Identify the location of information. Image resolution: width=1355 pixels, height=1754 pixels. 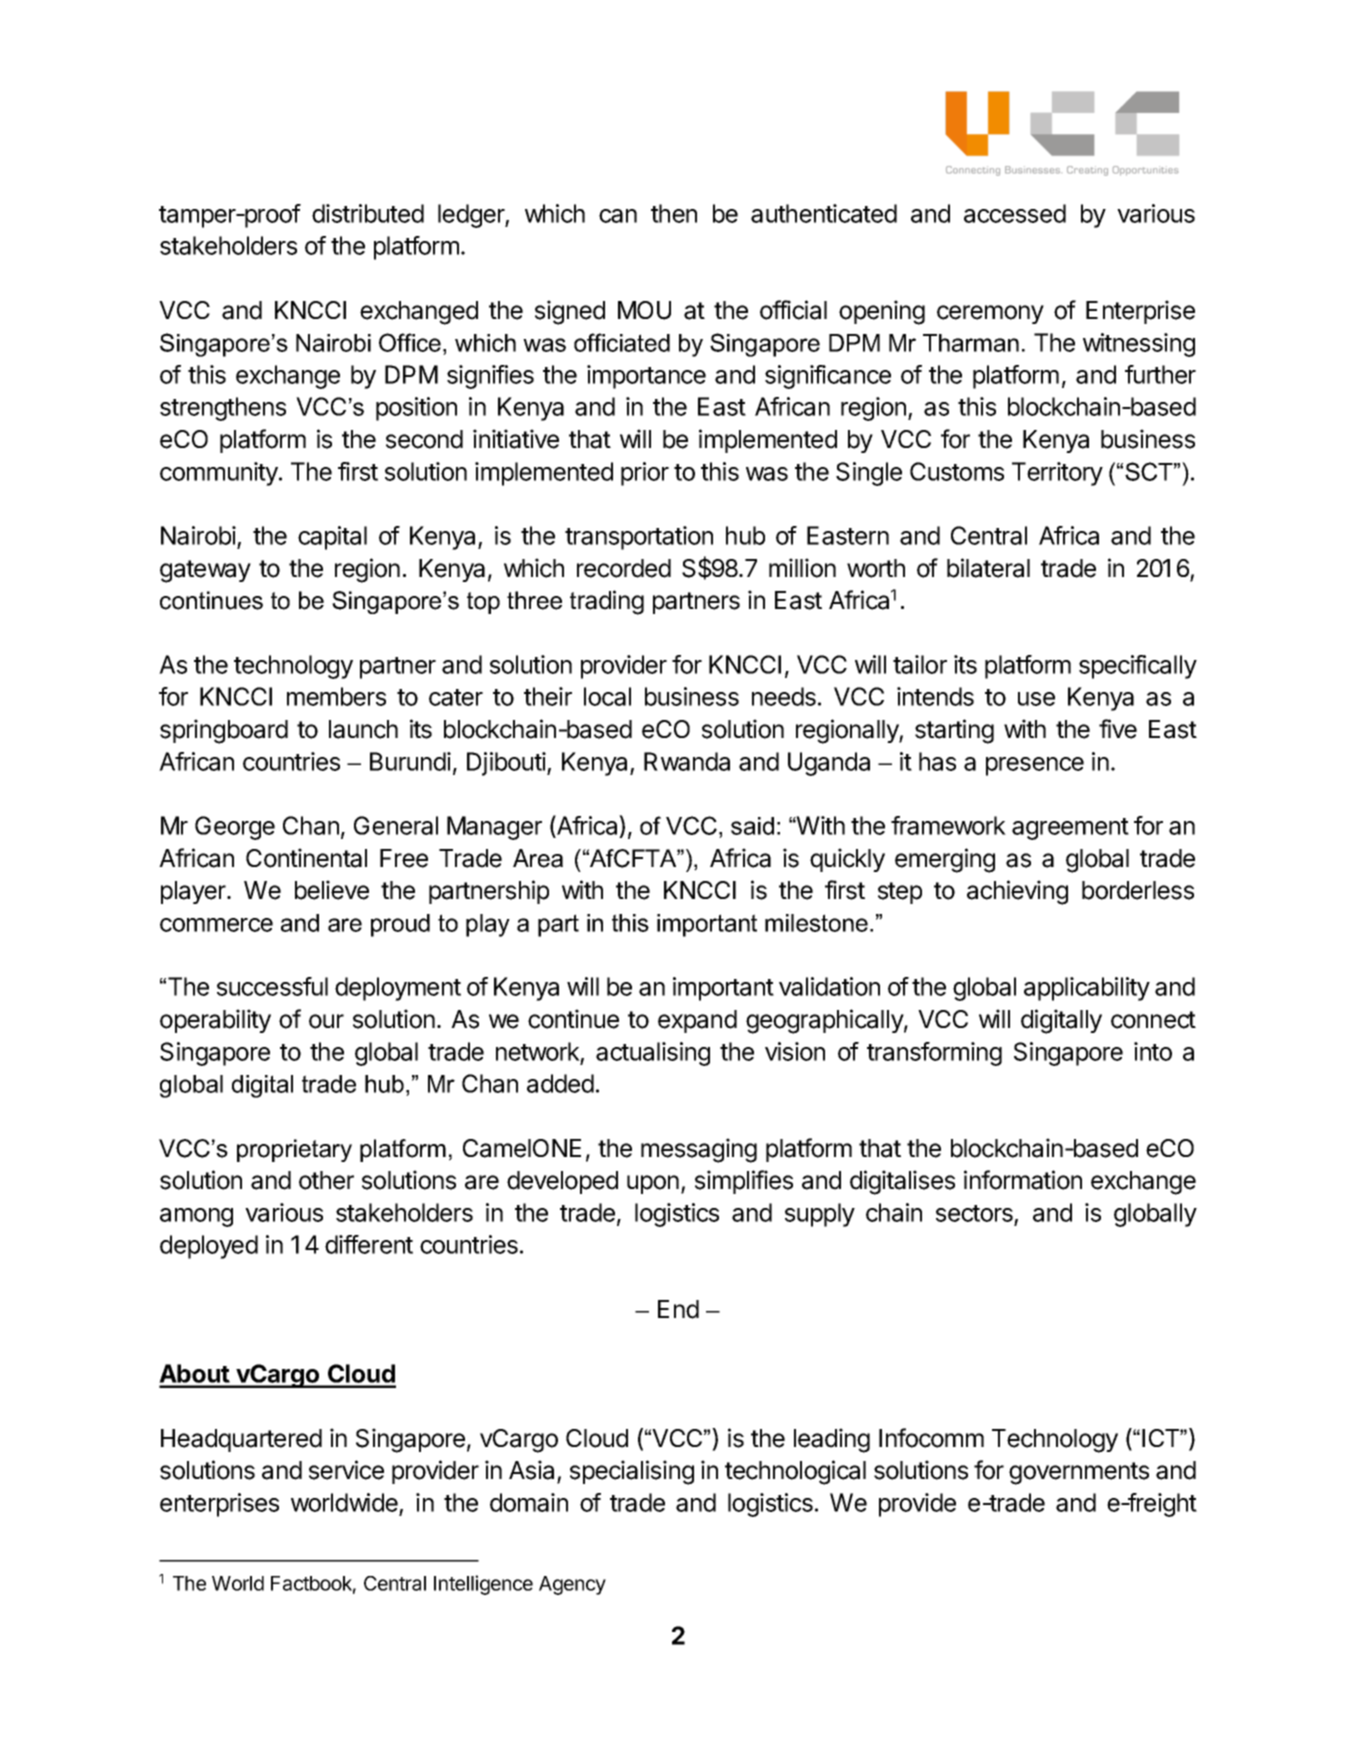
(1023, 1180).
